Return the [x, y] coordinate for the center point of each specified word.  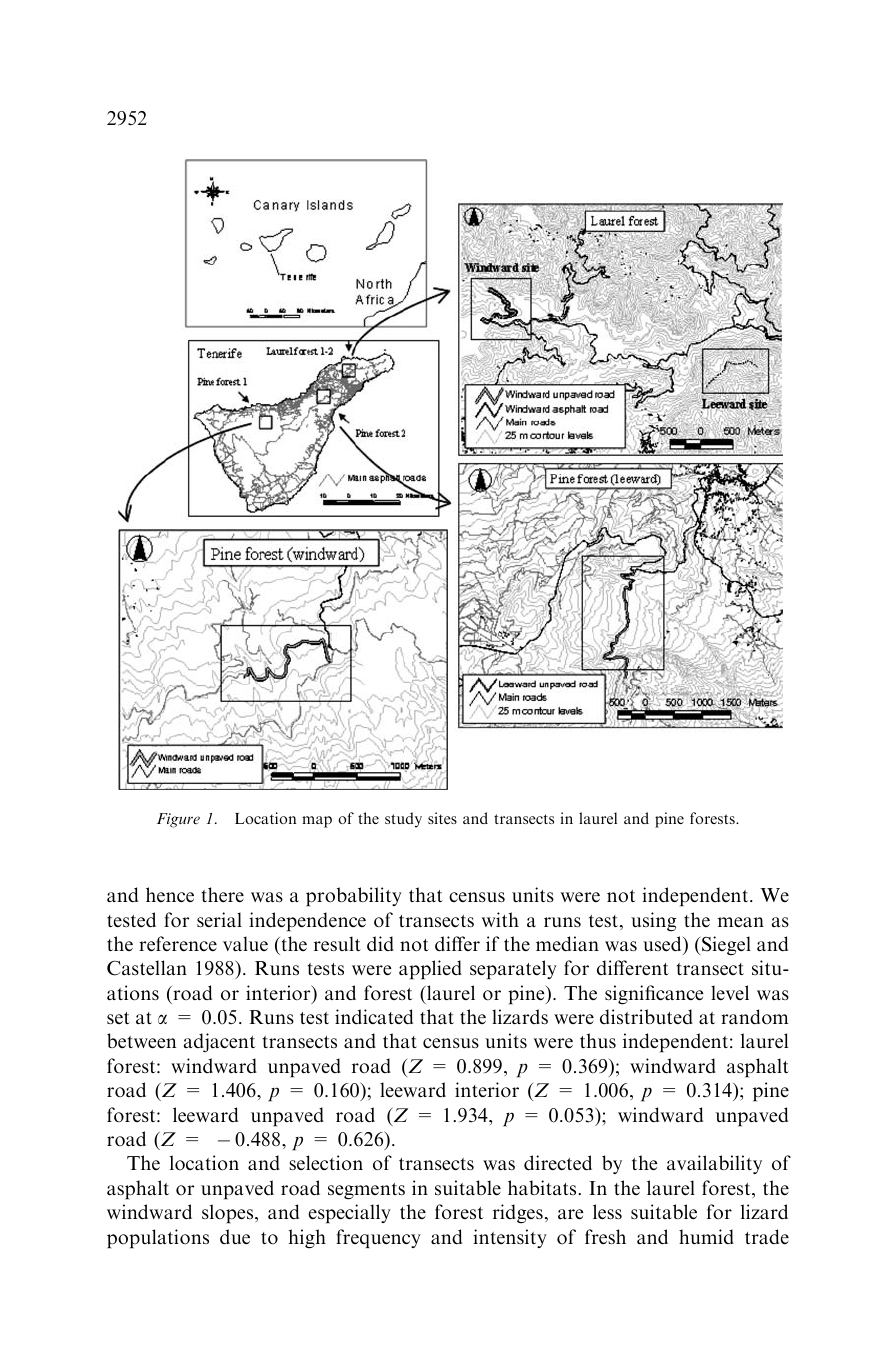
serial [219, 920]
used [663, 943]
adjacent [219, 1042]
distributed [646, 1016]
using [653, 921]
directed [558, 1162]
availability [714, 1164]
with [500, 919]
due [235, 1236]
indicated [374, 1016]
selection [326, 1163]
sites [442, 818]
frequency [378, 1238]
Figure [178, 820]
